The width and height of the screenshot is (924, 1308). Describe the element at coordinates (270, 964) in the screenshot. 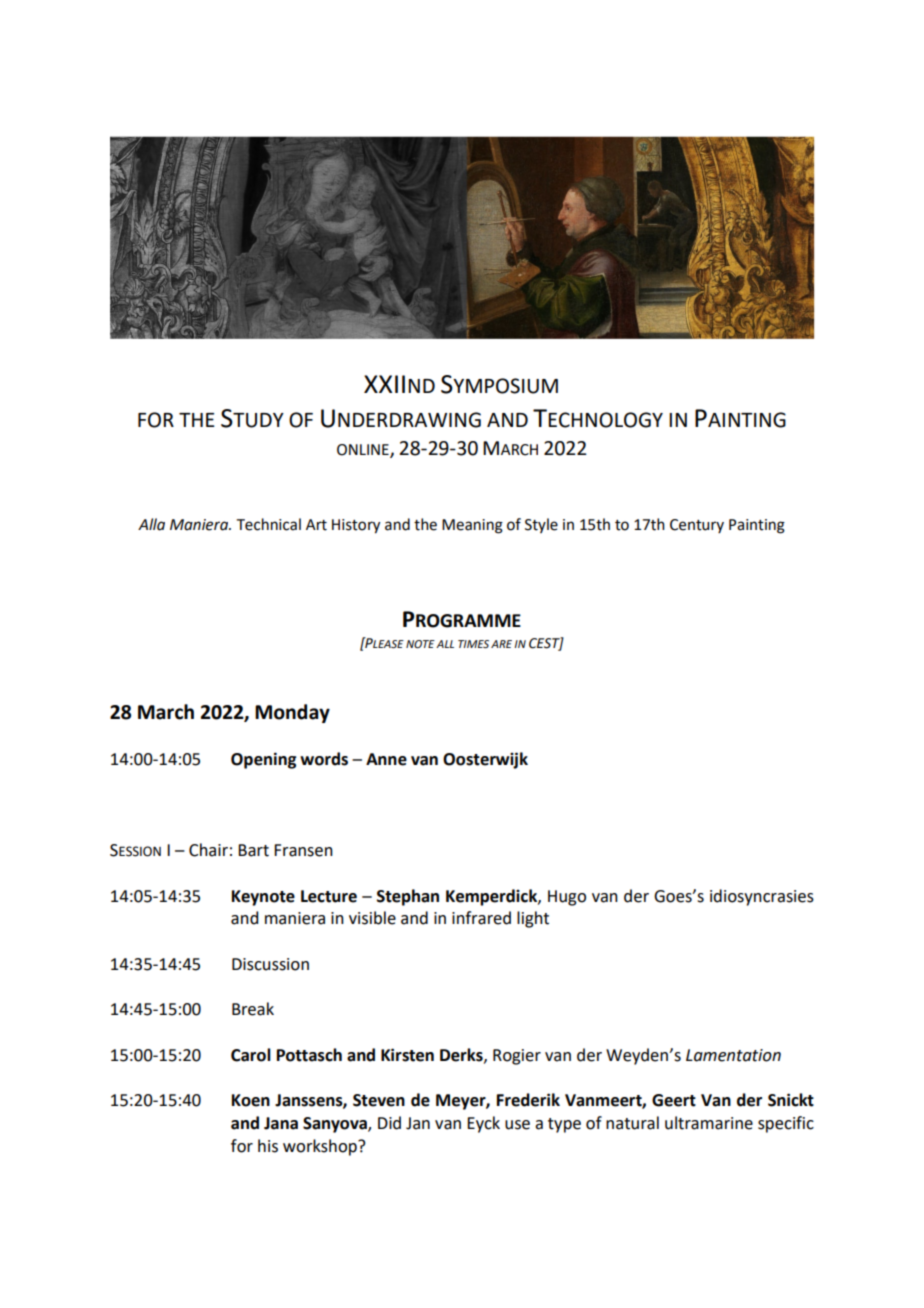

I see `Discussion` at that location.
